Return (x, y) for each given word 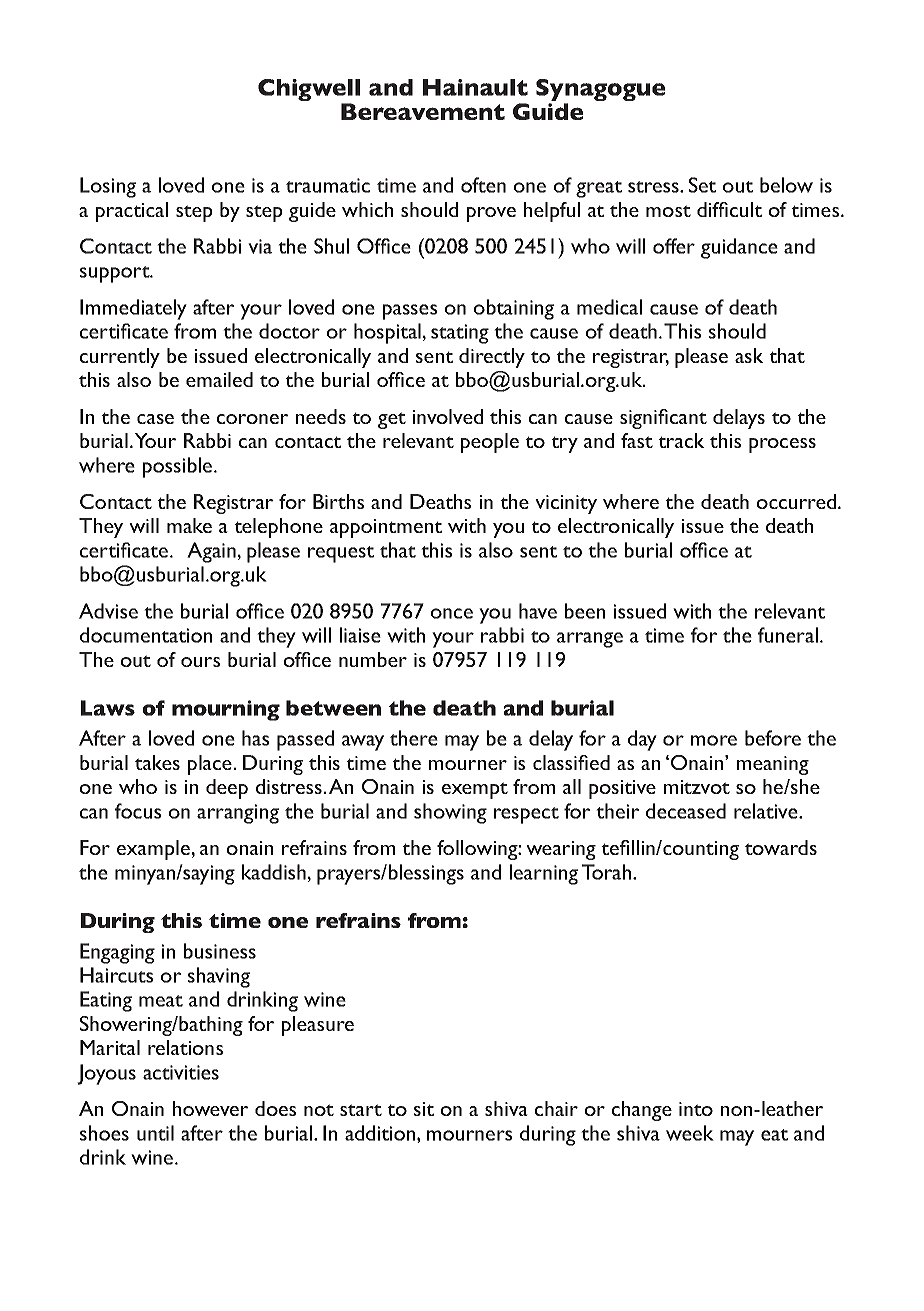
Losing (108, 187)
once (452, 613)
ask (749, 355)
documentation (146, 635)
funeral (788, 635)
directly (492, 358)
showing (450, 813)
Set (702, 185)
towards (781, 847)
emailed (219, 379)
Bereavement (423, 111)
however (210, 1108)
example (153, 850)
